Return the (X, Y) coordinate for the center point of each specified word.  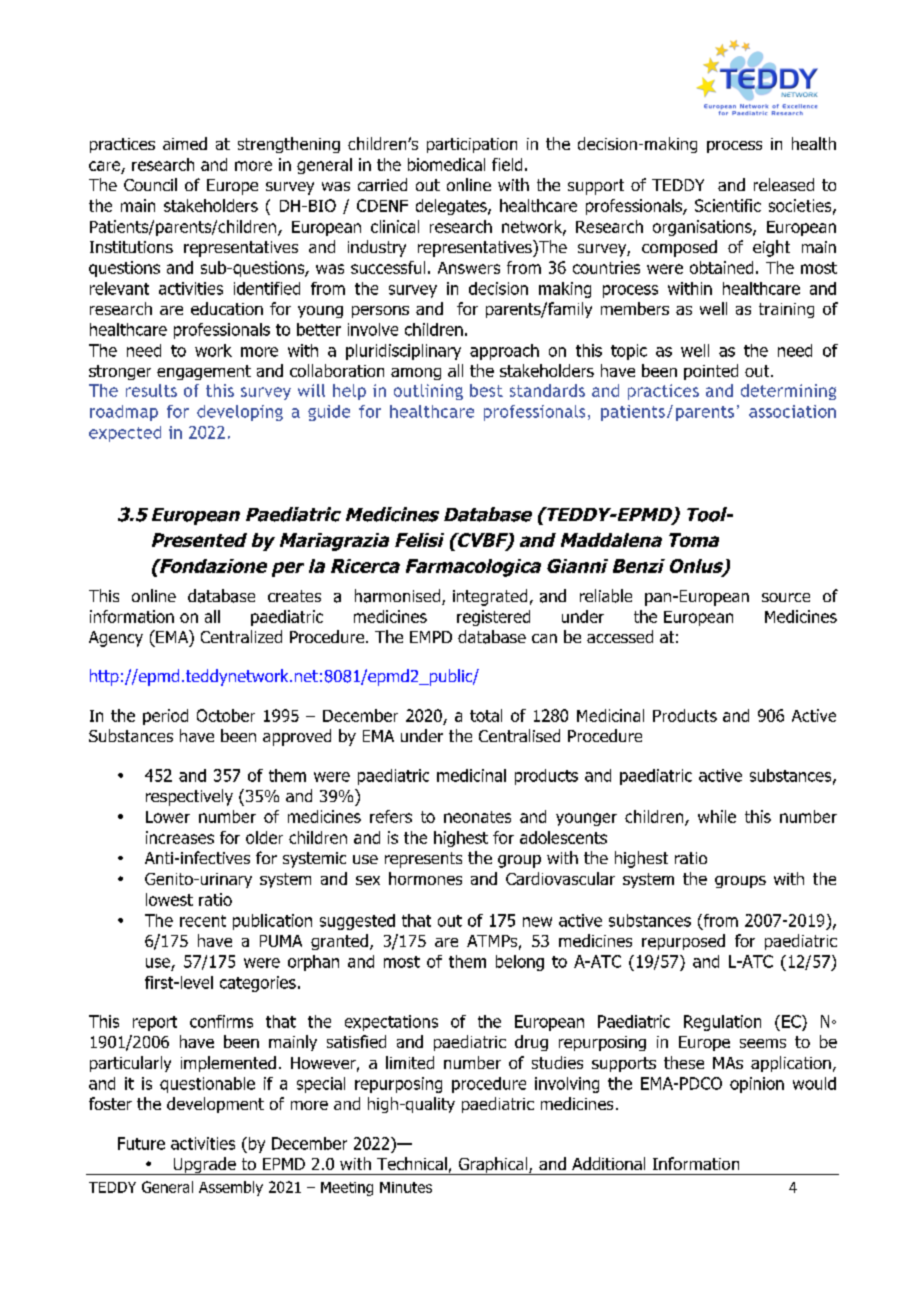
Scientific (728, 205)
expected (125, 434)
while (717, 816)
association (792, 411)
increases (180, 837)
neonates (477, 817)
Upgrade (204, 1166)
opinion (757, 1085)
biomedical (446, 164)
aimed (185, 143)
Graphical (493, 1166)
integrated (490, 597)
